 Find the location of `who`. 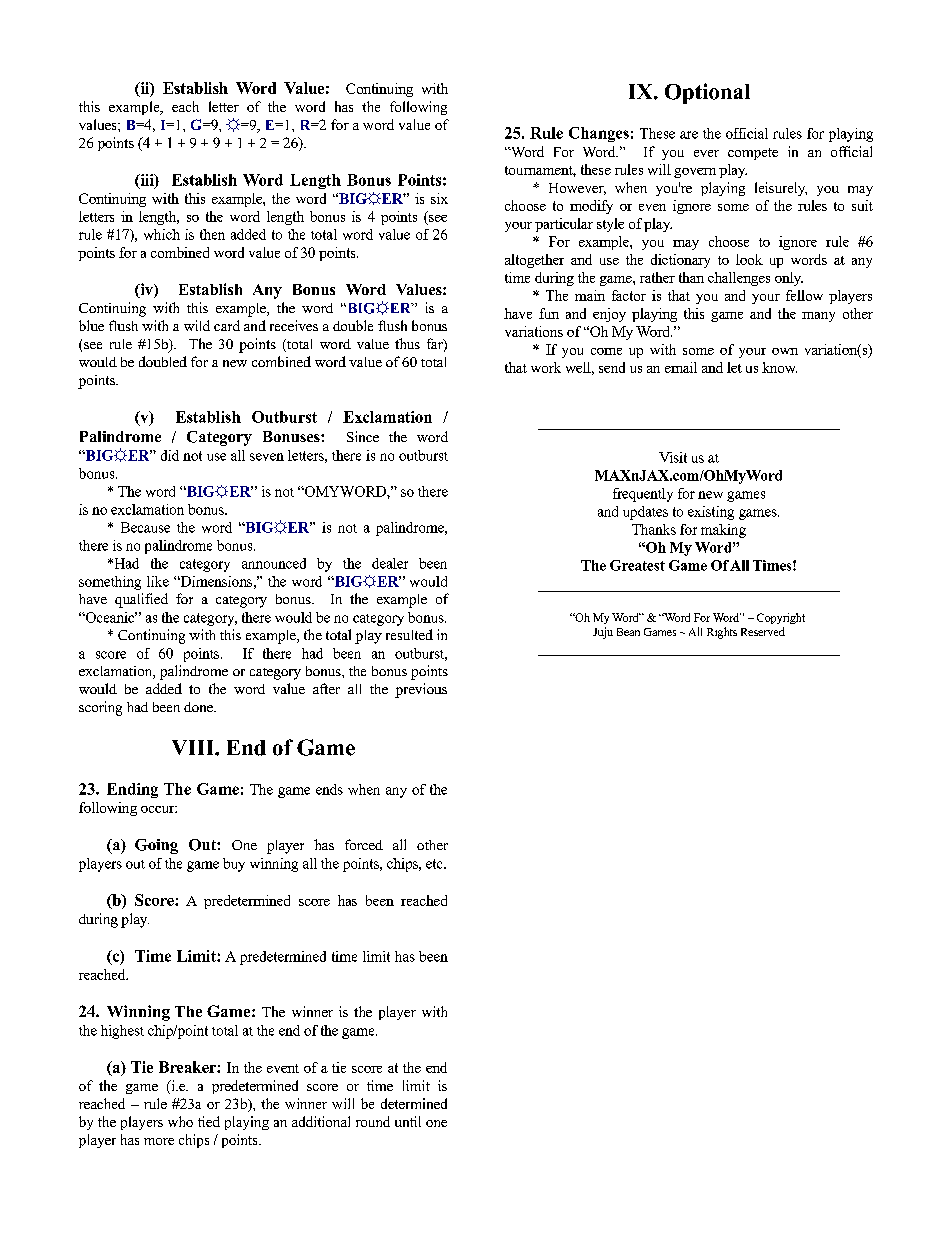

who is located at coordinates (180, 1121).
